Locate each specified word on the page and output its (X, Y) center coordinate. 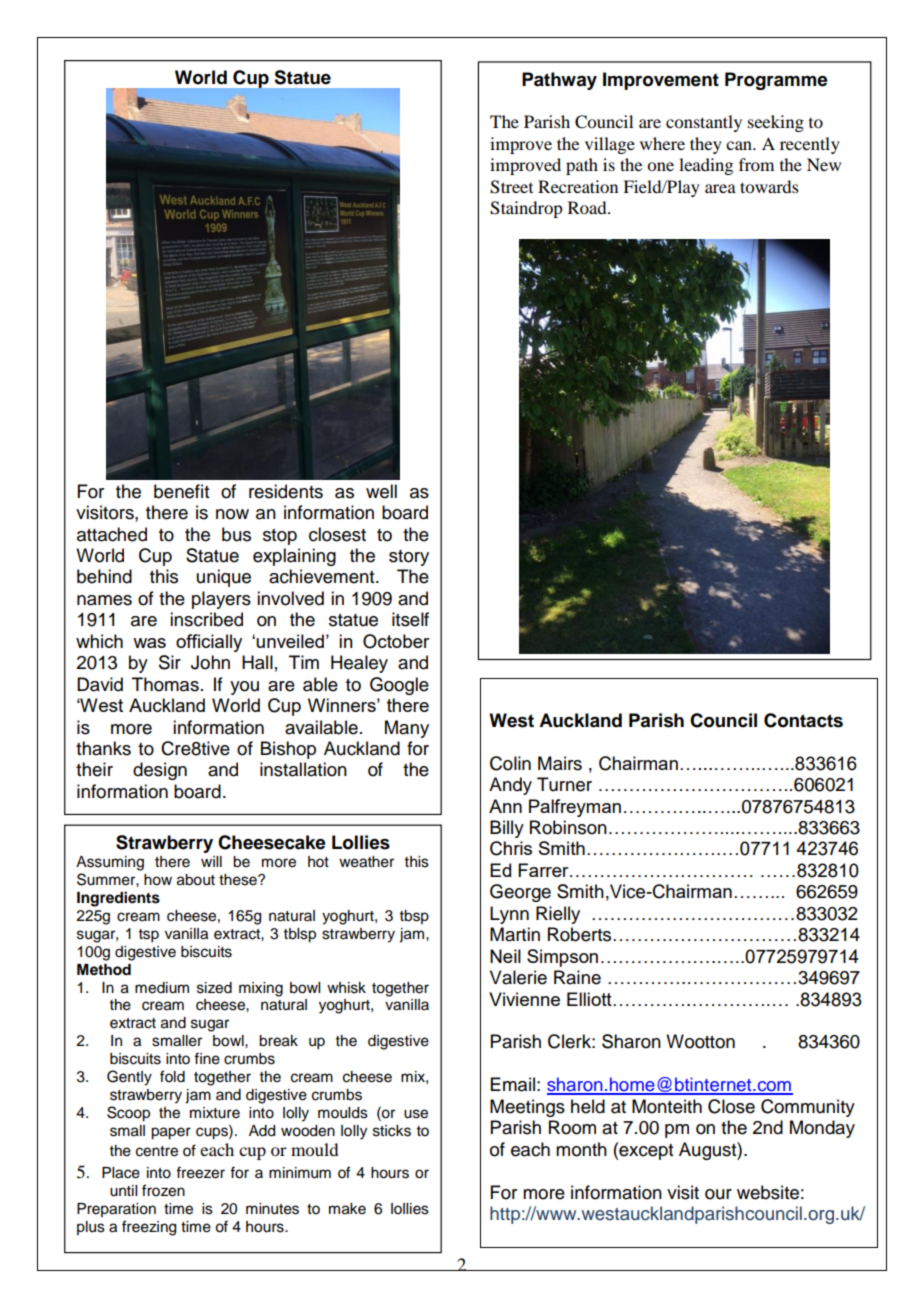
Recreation (578, 186)
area (720, 188)
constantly (704, 123)
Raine (577, 977)
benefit (181, 491)
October (396, 641)
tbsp (414, 917)
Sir (170, 662)
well (381, 491)
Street (511, 187)
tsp (149, 936)
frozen (163, 1190)
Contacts (803, 720)
